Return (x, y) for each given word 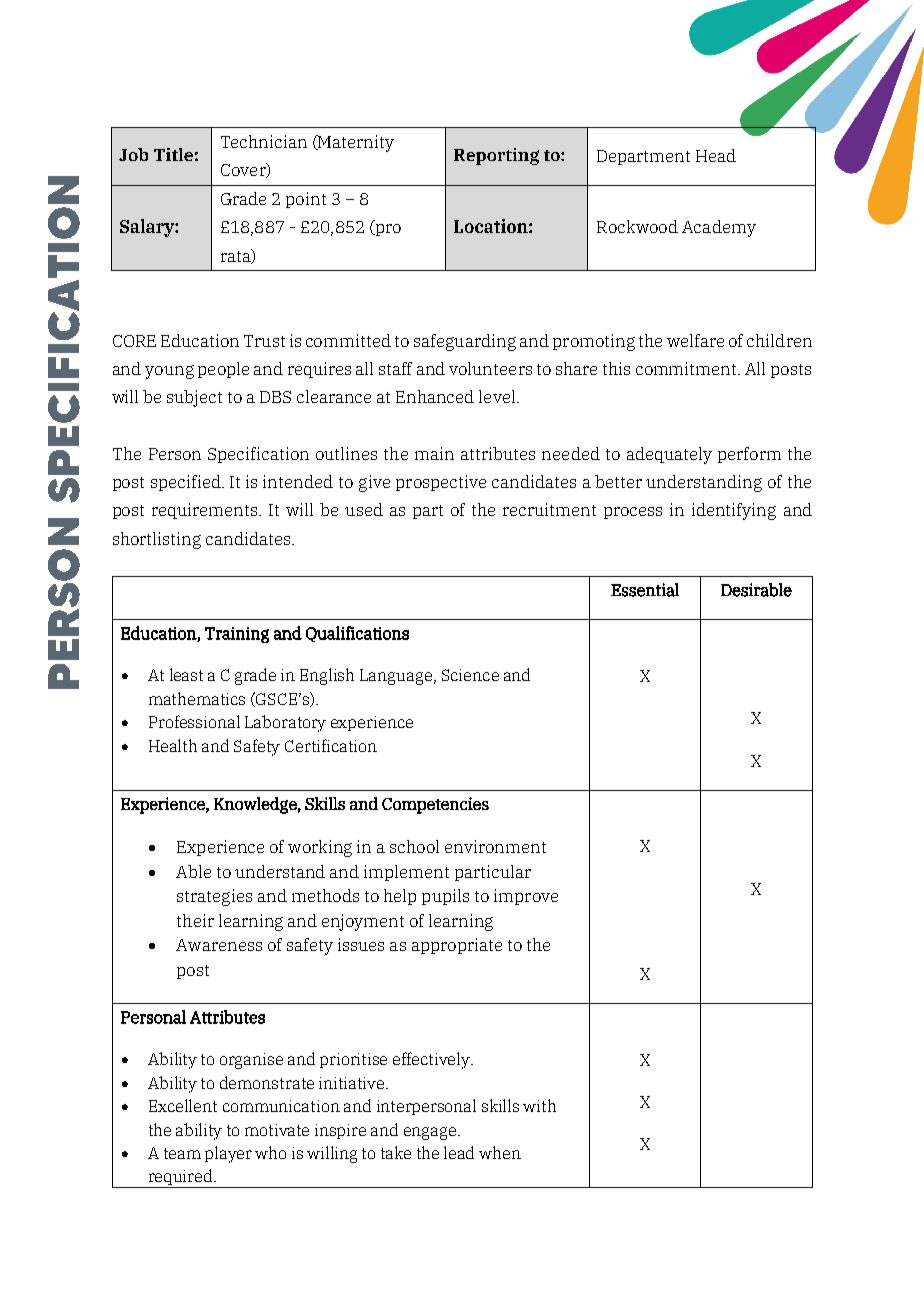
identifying (734, 511)
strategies (214, 897)
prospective (441, 483)
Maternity (355, 143)
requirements (206, 511)
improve (526, 897)
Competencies (435, 805)
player (228, 1154)
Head (716, 155)
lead (459, 1152)
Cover (244, 170)
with (539, 1105)
